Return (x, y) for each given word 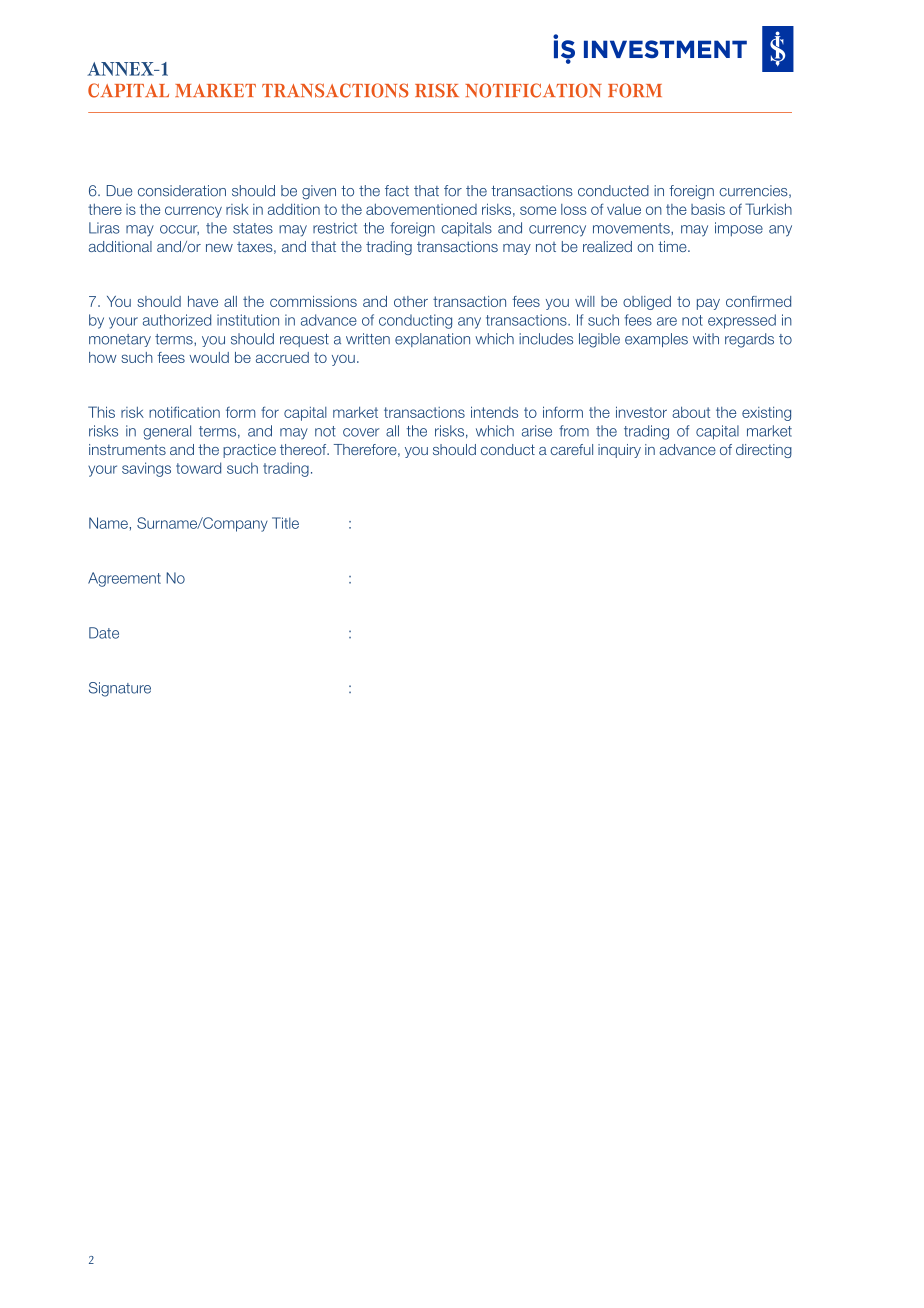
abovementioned (421, 209)
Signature (120, 689)
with (706, 339)
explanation (432, 340)
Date (104, 633)
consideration (182, 191)
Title (285, 523)
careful (571, 449)
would (209, 357)
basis (708, 209)
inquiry (619, 451)
